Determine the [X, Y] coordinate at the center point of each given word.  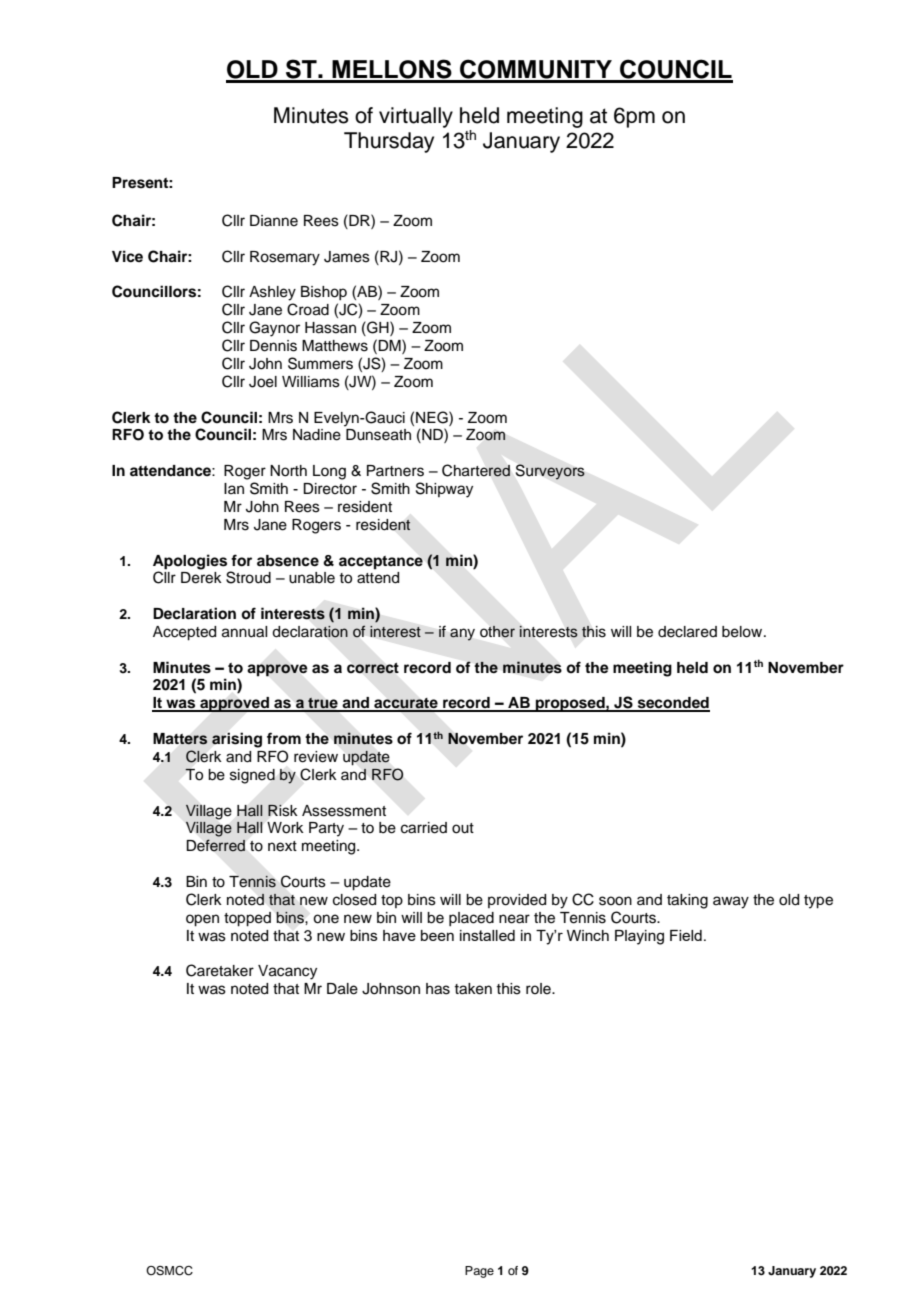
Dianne [274, 221]
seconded [673, 704]
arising [237, 740]
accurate [406, 704]
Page [479, 1272]
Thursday [389, 142]
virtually [416, 117]
